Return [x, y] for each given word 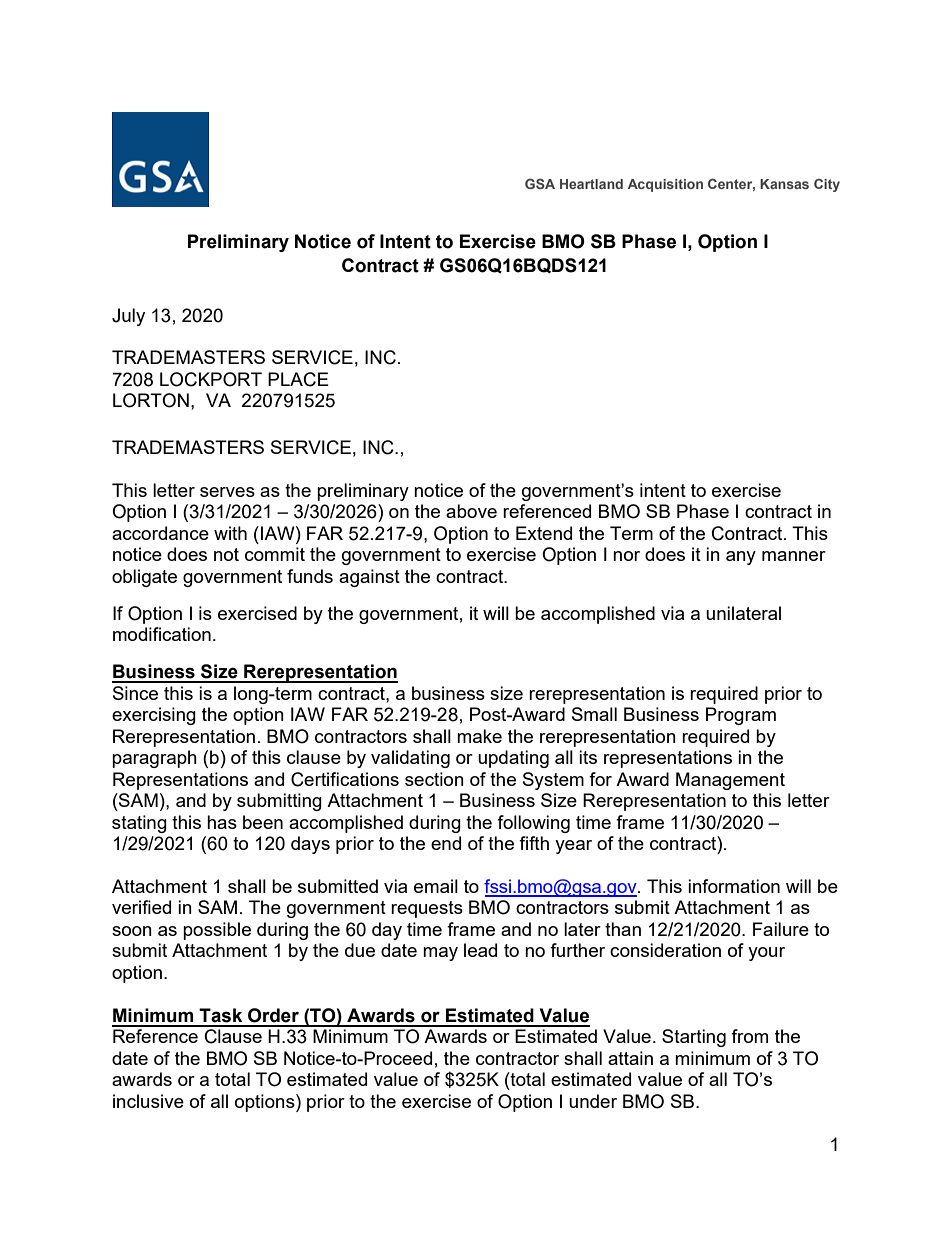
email [436, 886]
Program [741, 716]
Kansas [784, 184]
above [471, 511]
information [734, 886]
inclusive [148, 1101]
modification [162, 634]
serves [227, 492]
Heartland [591, 184]
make [479, 736]
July [128, 317]
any [741, 558]
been [263, 822]
